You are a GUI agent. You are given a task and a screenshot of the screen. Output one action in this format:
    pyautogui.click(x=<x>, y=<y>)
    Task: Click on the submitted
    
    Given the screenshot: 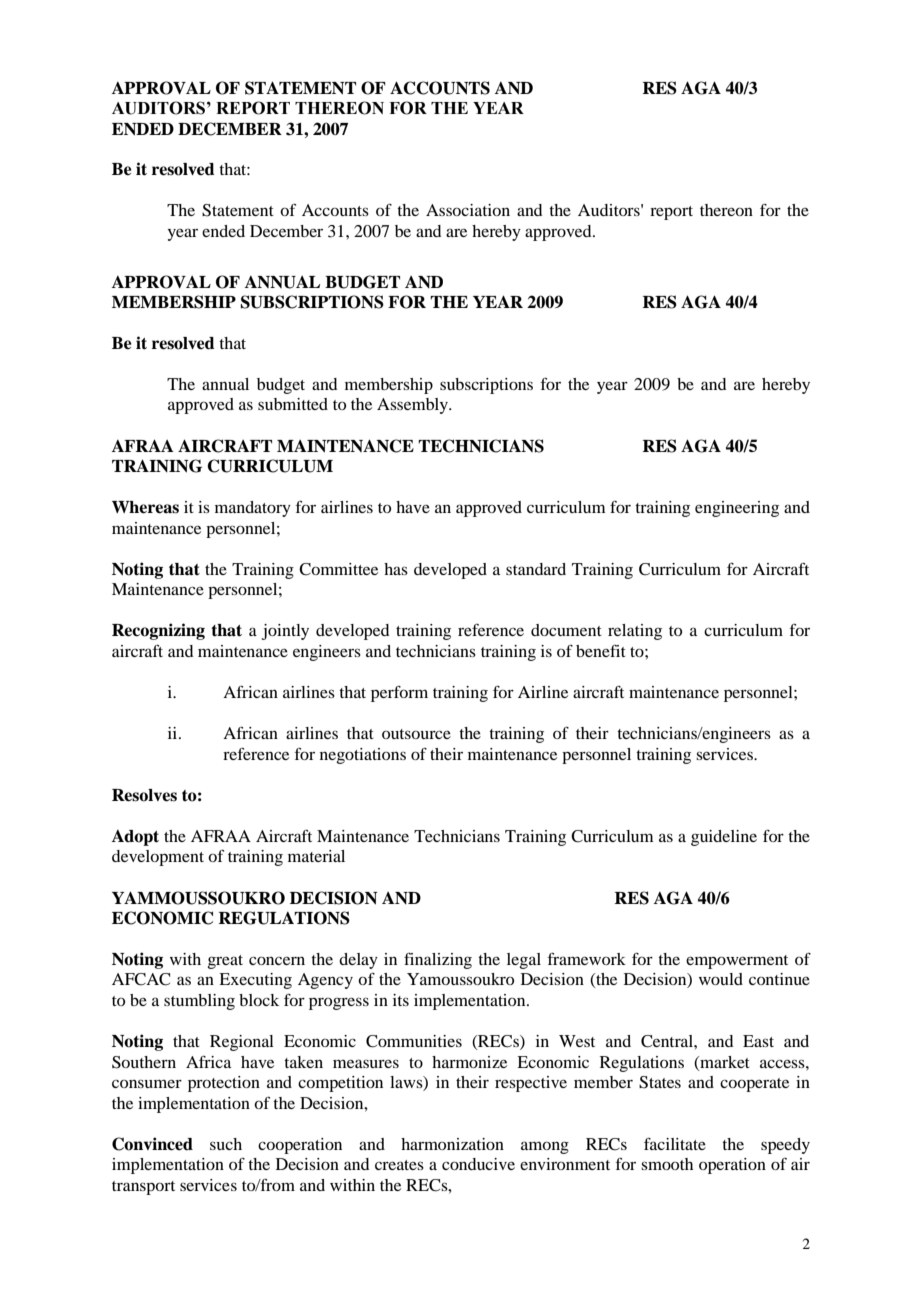 What is the action you would take?
    pyautogui.click(x=293, y=404)
